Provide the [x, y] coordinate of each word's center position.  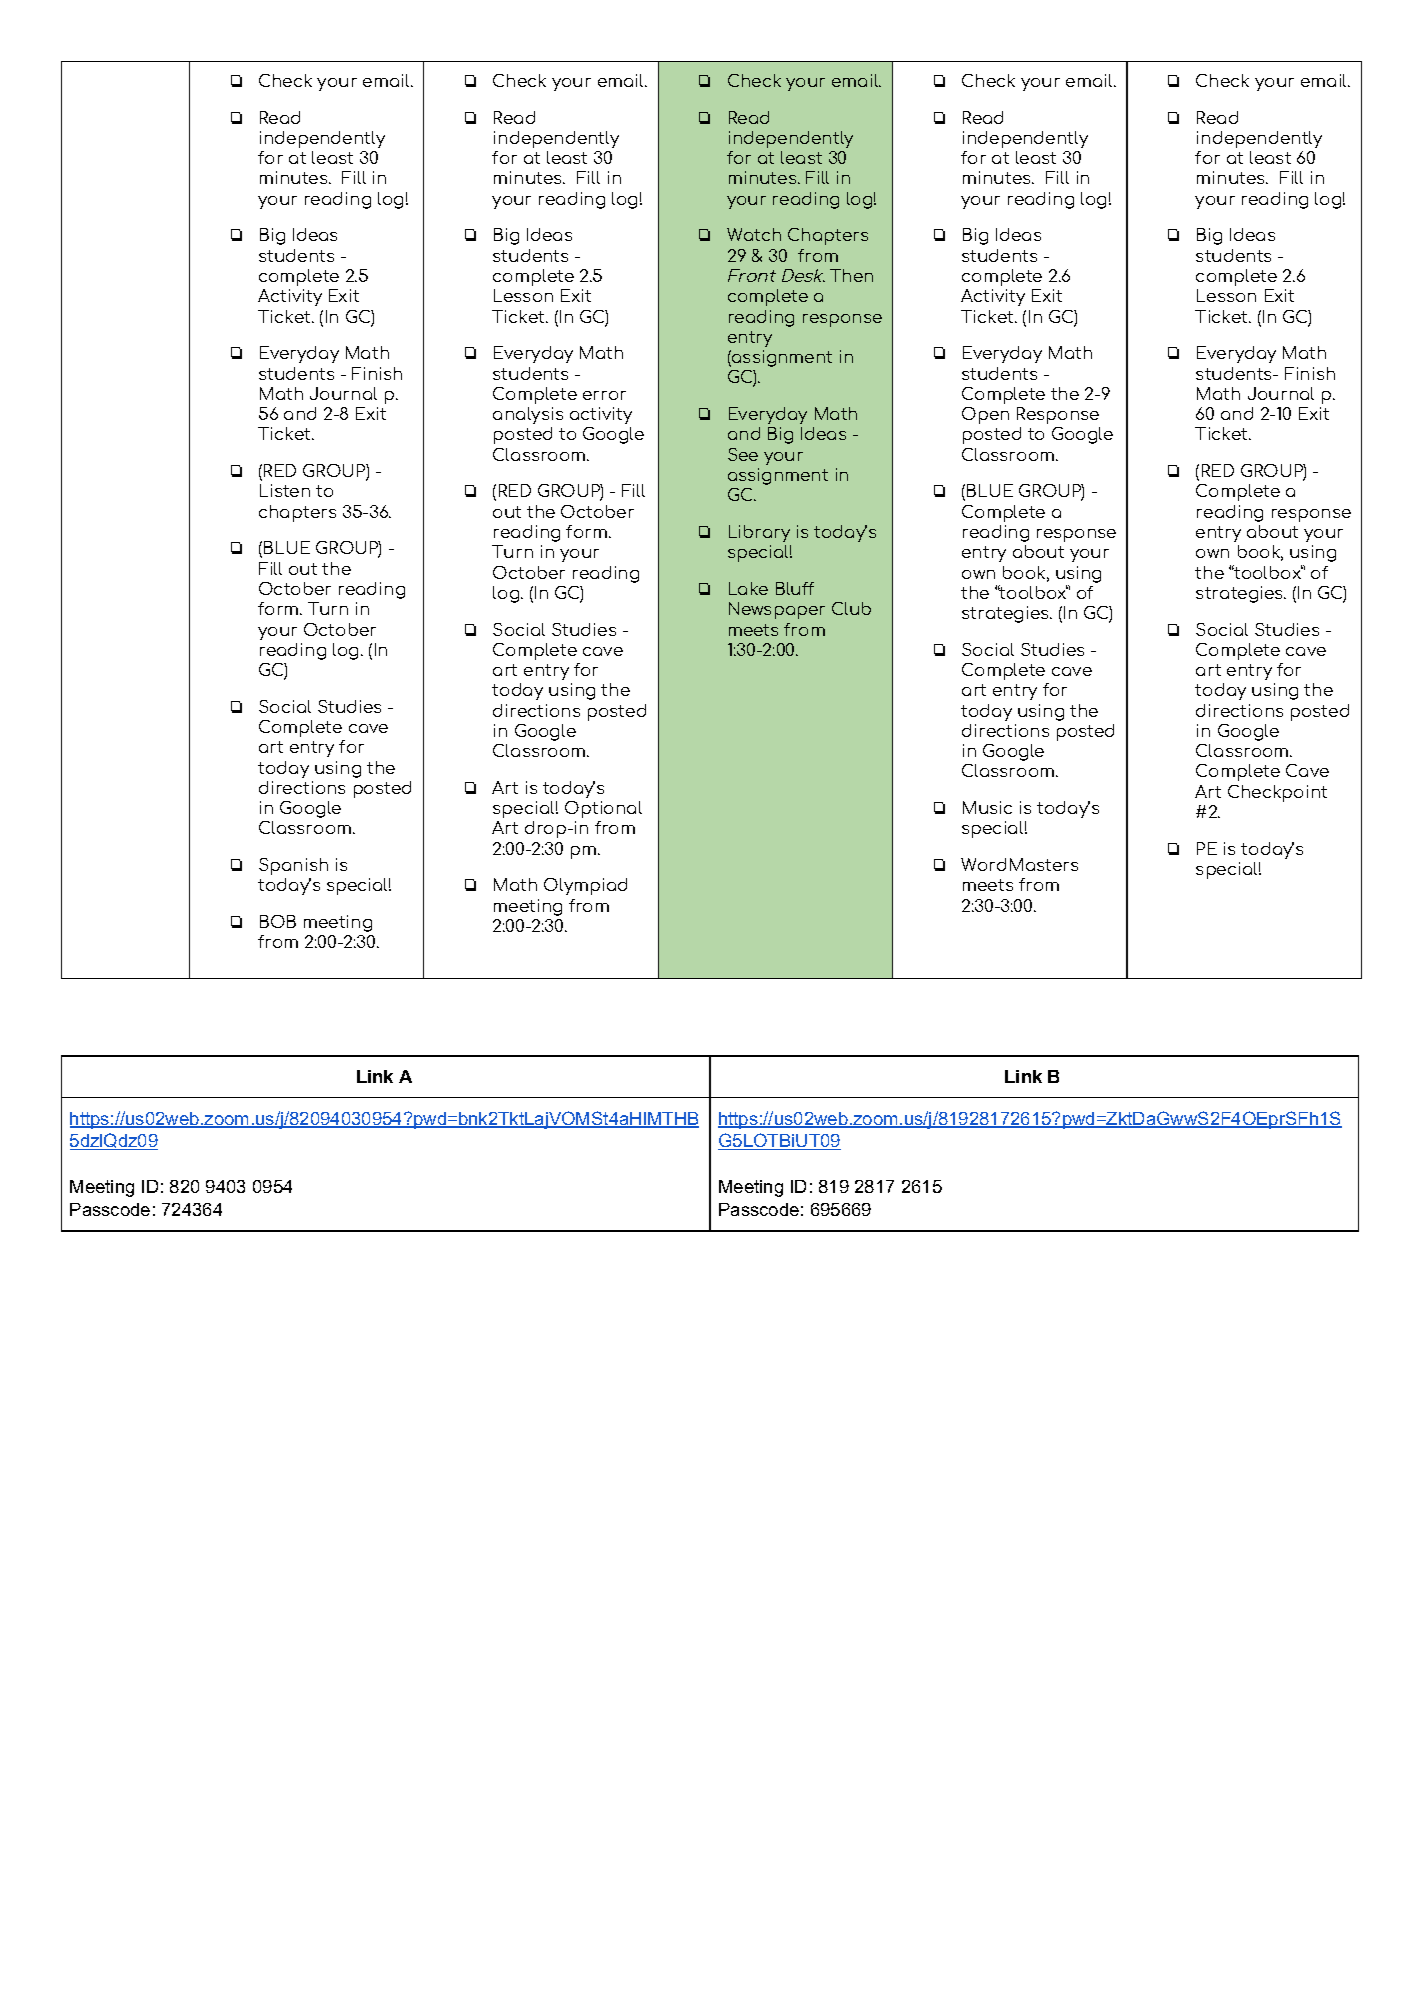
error [604, 395]
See [743, 454]
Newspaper [777, 610]
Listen [285, 490]
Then [851, 275]
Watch [754, 234]
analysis [528, 415]
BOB [278, 921]
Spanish [293, 866]
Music [987, 807]
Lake [748, 588]
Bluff [795, 588]
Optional [603, 809]
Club [851, 608]
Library [759, 533]
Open [985, 415]
